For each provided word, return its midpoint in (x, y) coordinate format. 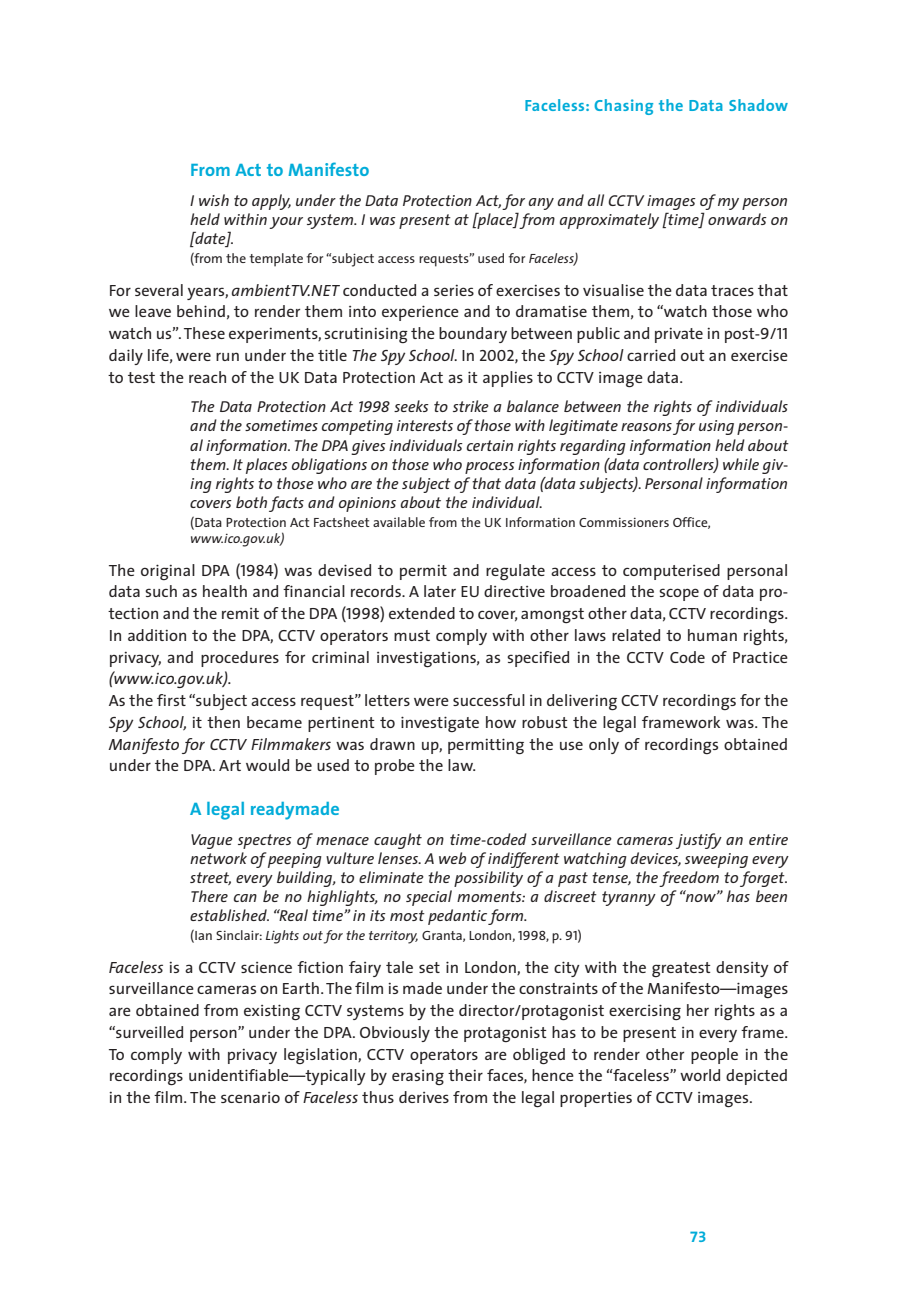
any (541, 204)
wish (214, 200)
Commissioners (624, 522)
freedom (689, 879)
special (429, 898)
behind (201, 311)
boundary (473, 335)
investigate (440, 724)
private (679, 335)
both (251, 502)
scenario (250, 1097)
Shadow (758, 105)
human (712, 635)
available (399, 522)
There (209, 896)
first (171, 700)
